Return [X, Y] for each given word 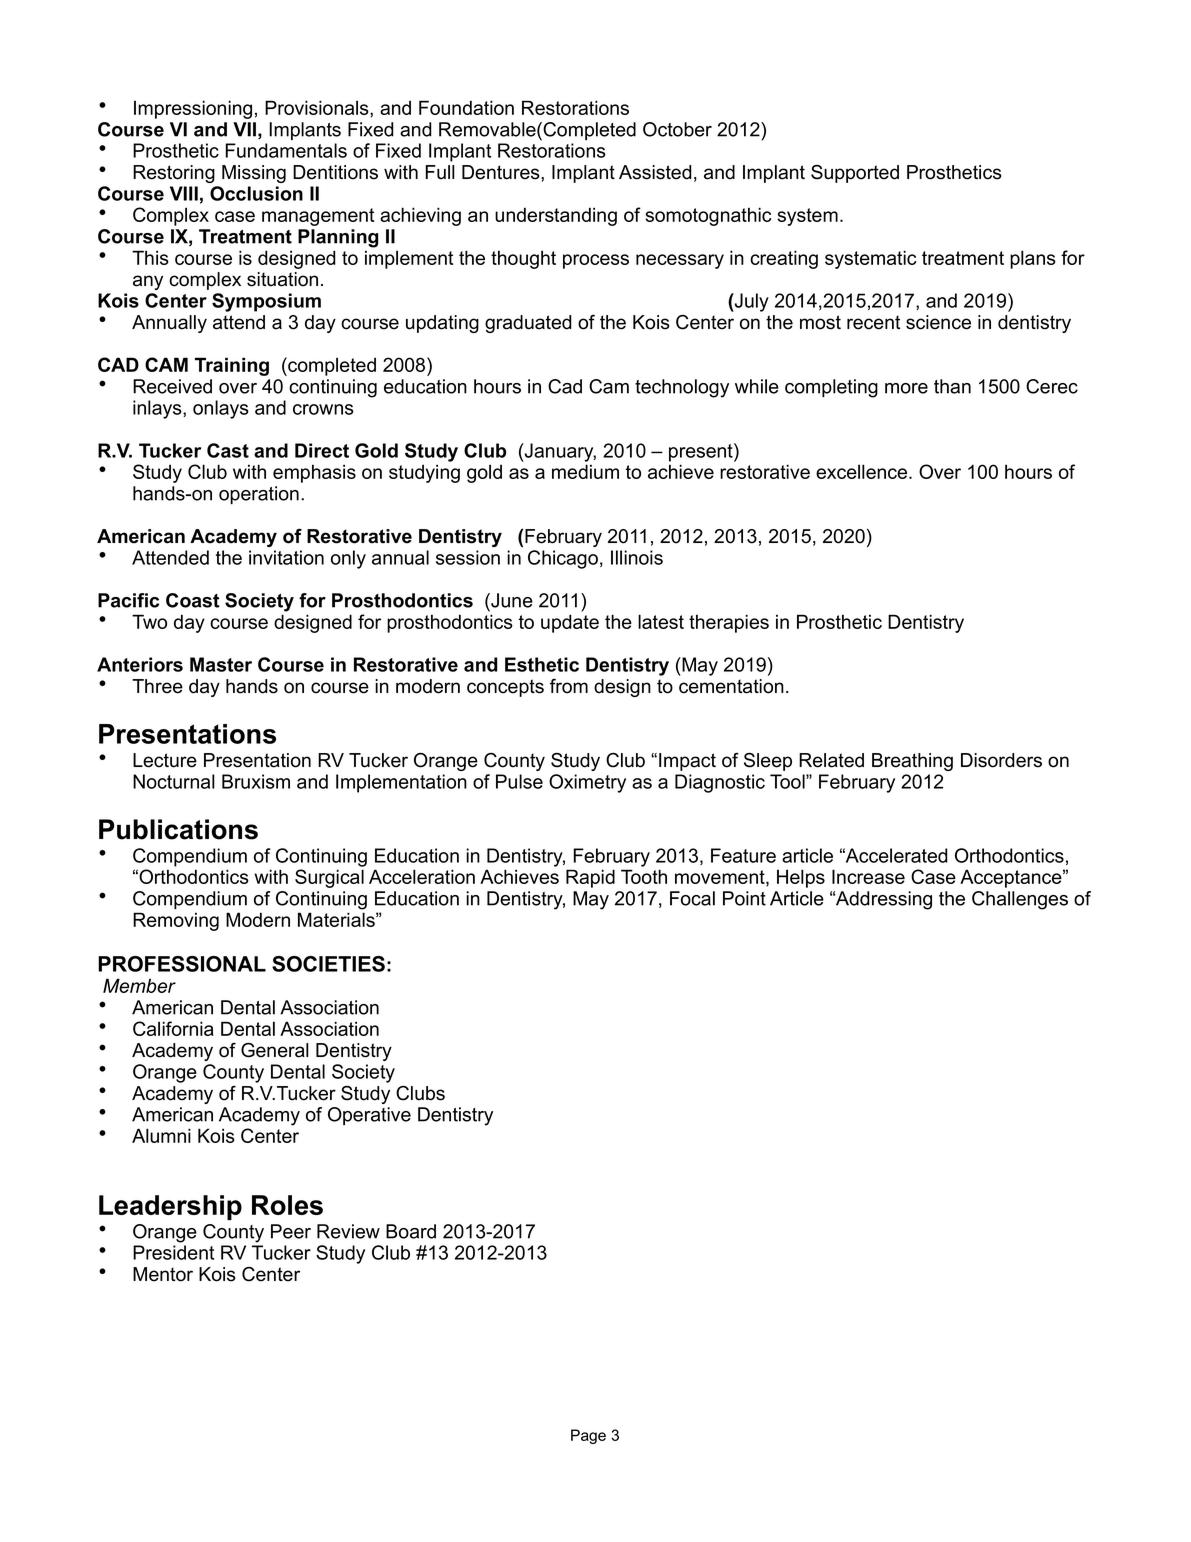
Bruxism [256, 781]
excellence [863, 471]
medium [585, 471]
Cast [228, 450]
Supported [855, 174]
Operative [369, 1116]
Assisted [655, 172]
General [275, 1050]
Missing [254, 174]
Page [588, 1436]
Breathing [912, 762]
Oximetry [587, 783]
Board [411, 1231]
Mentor [163, 1274]
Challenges [1020, 900]
